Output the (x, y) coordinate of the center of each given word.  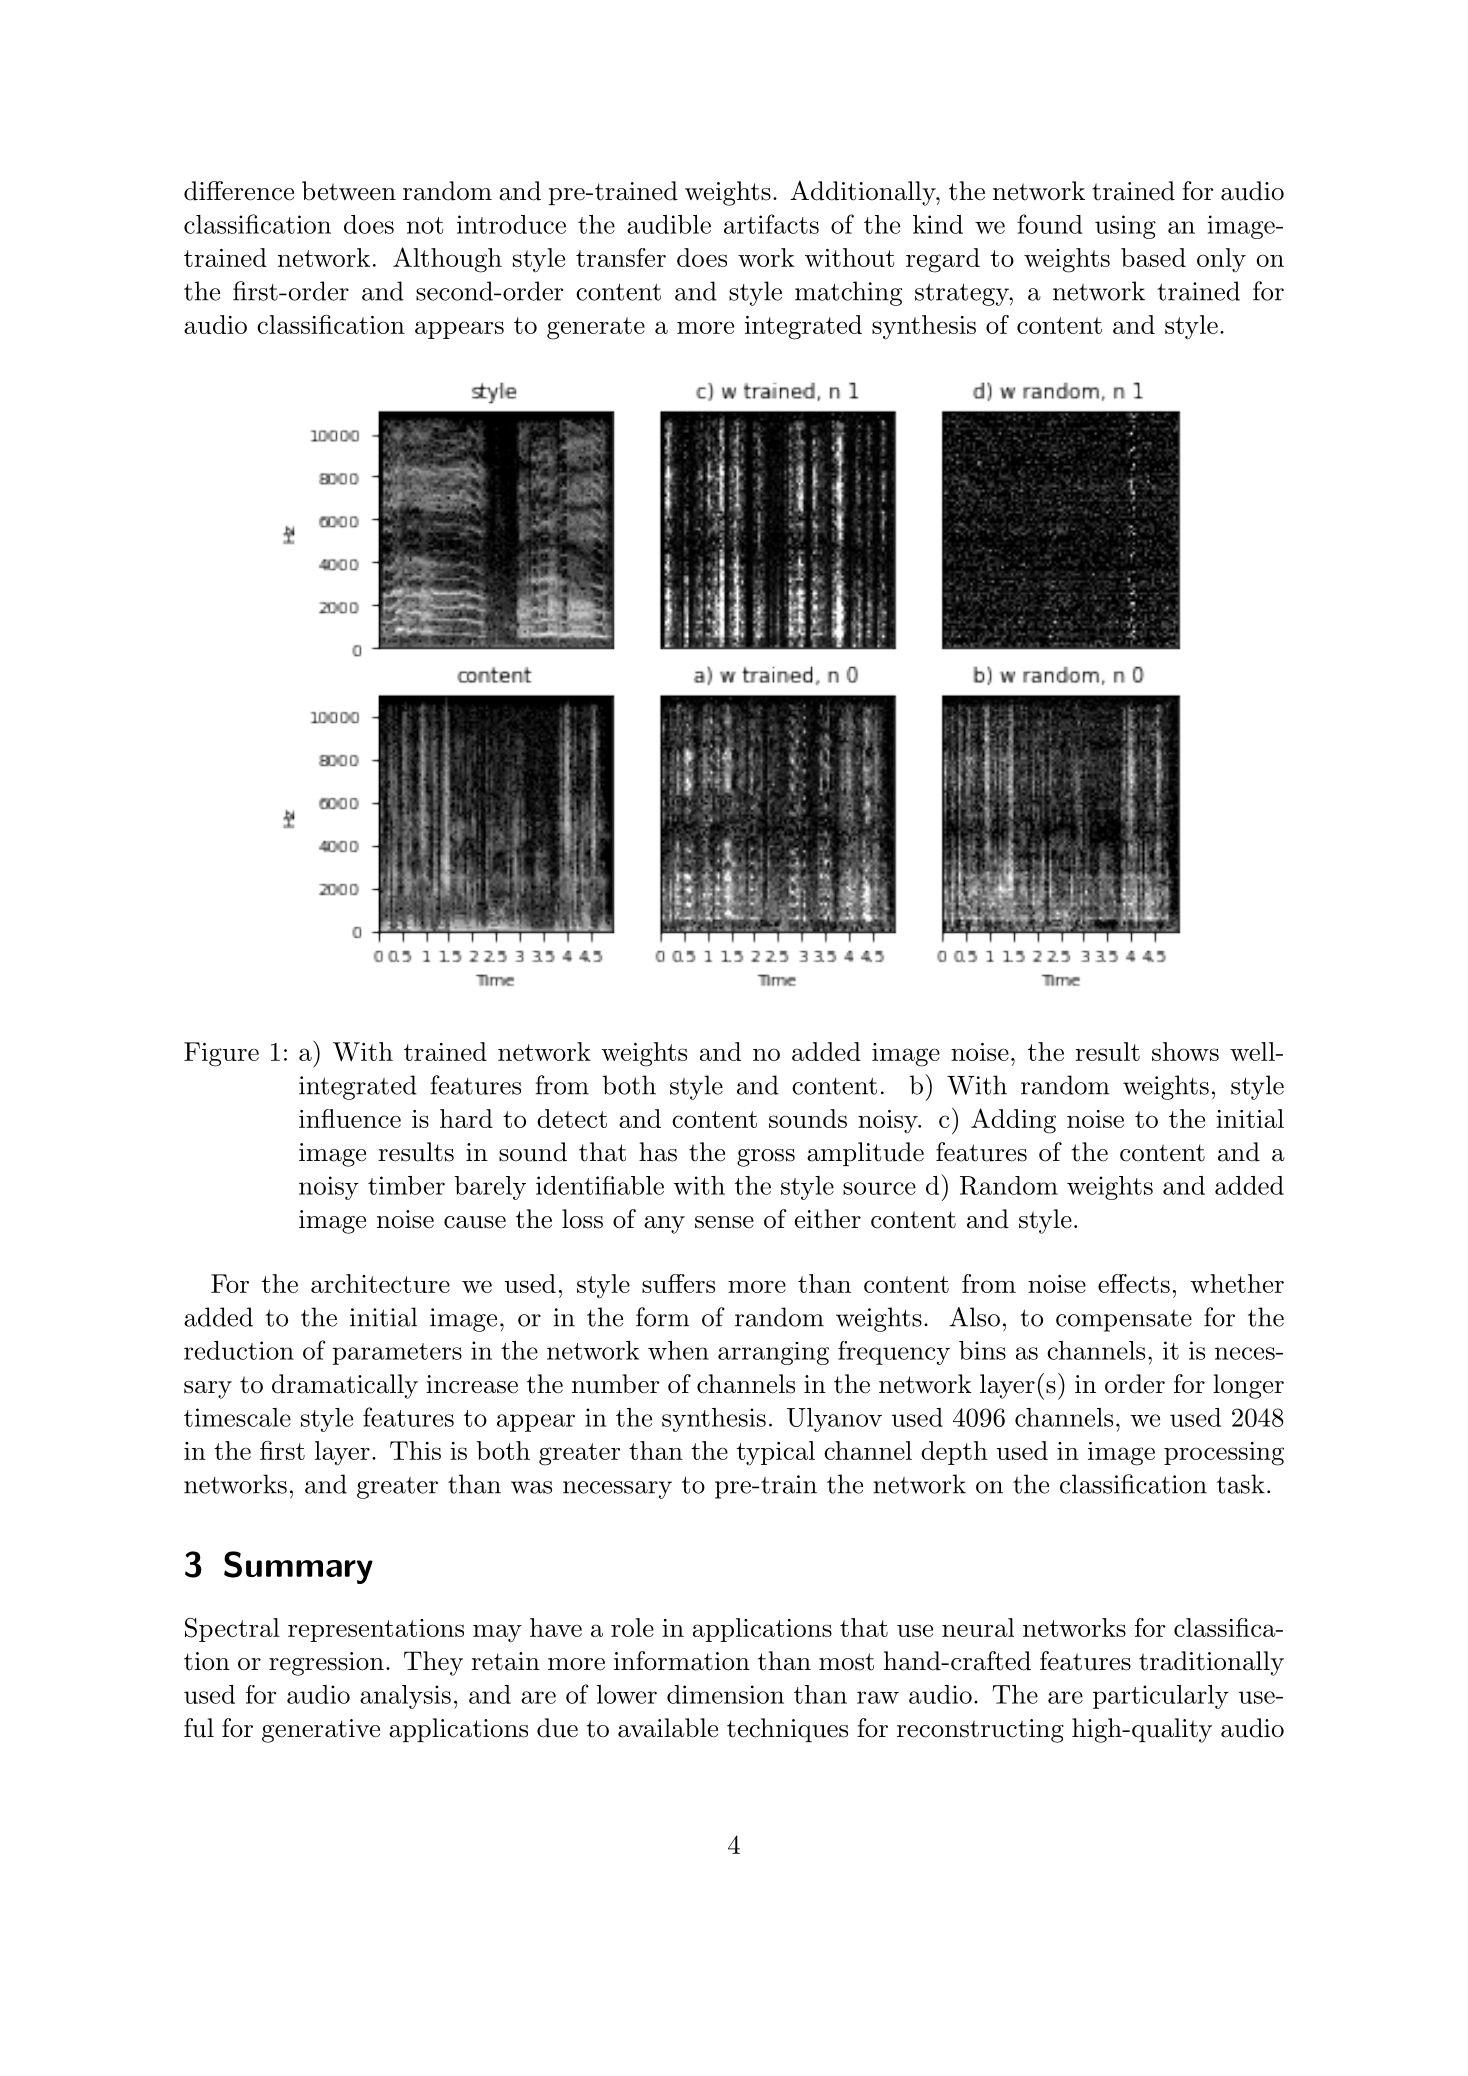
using (1125, 227)
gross (766, 1158)
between (349, 191)
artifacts (771, 224)
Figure (221, 1054)
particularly (1161, 1697)
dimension (725, 1694)
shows (1185, 1051)
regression (326, 1664)
